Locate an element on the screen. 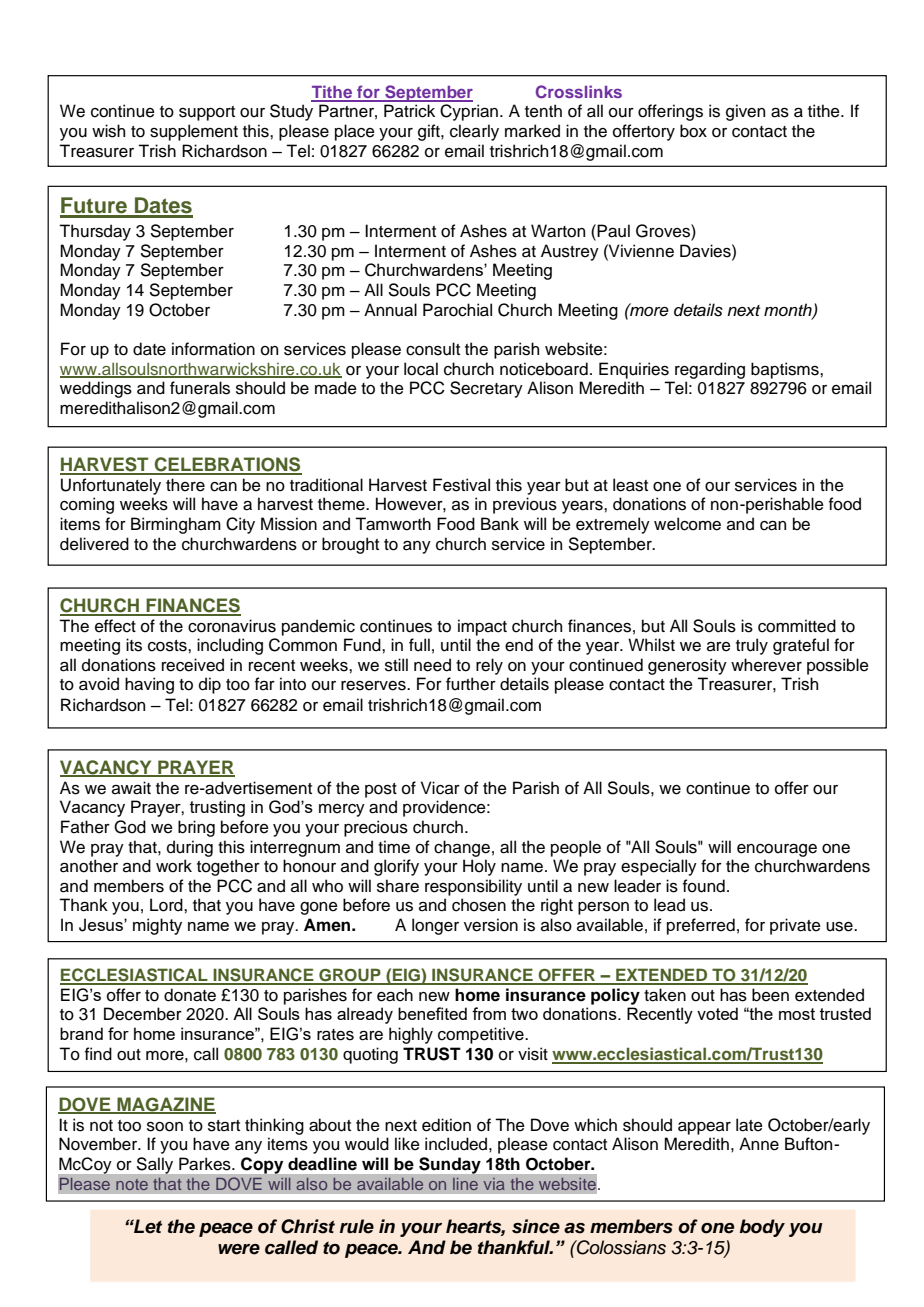 Image resolution: width=924 pixels, height=1307 pixels. note is located at coordinates (132, 1184).
